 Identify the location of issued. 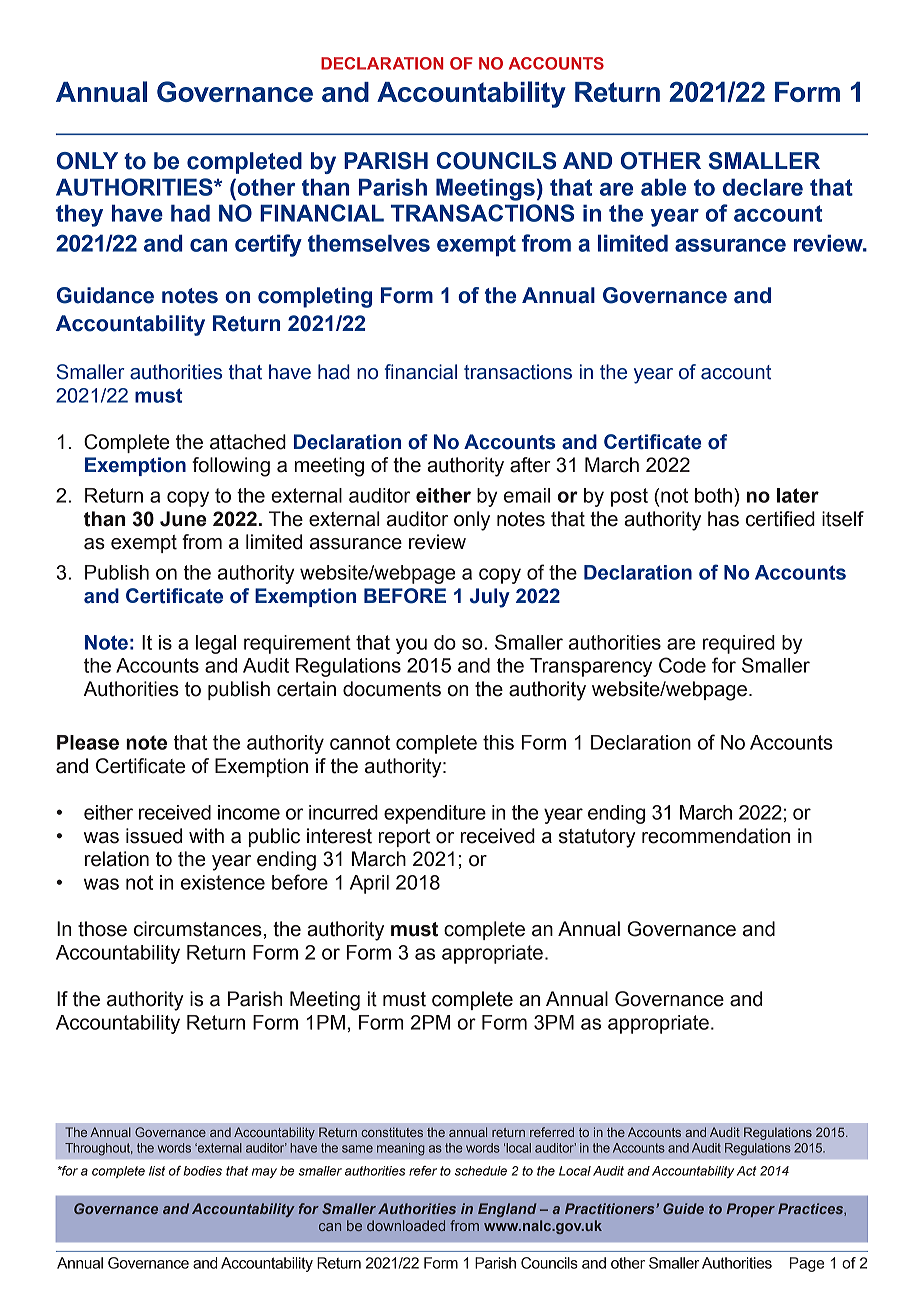
(154, 836).
